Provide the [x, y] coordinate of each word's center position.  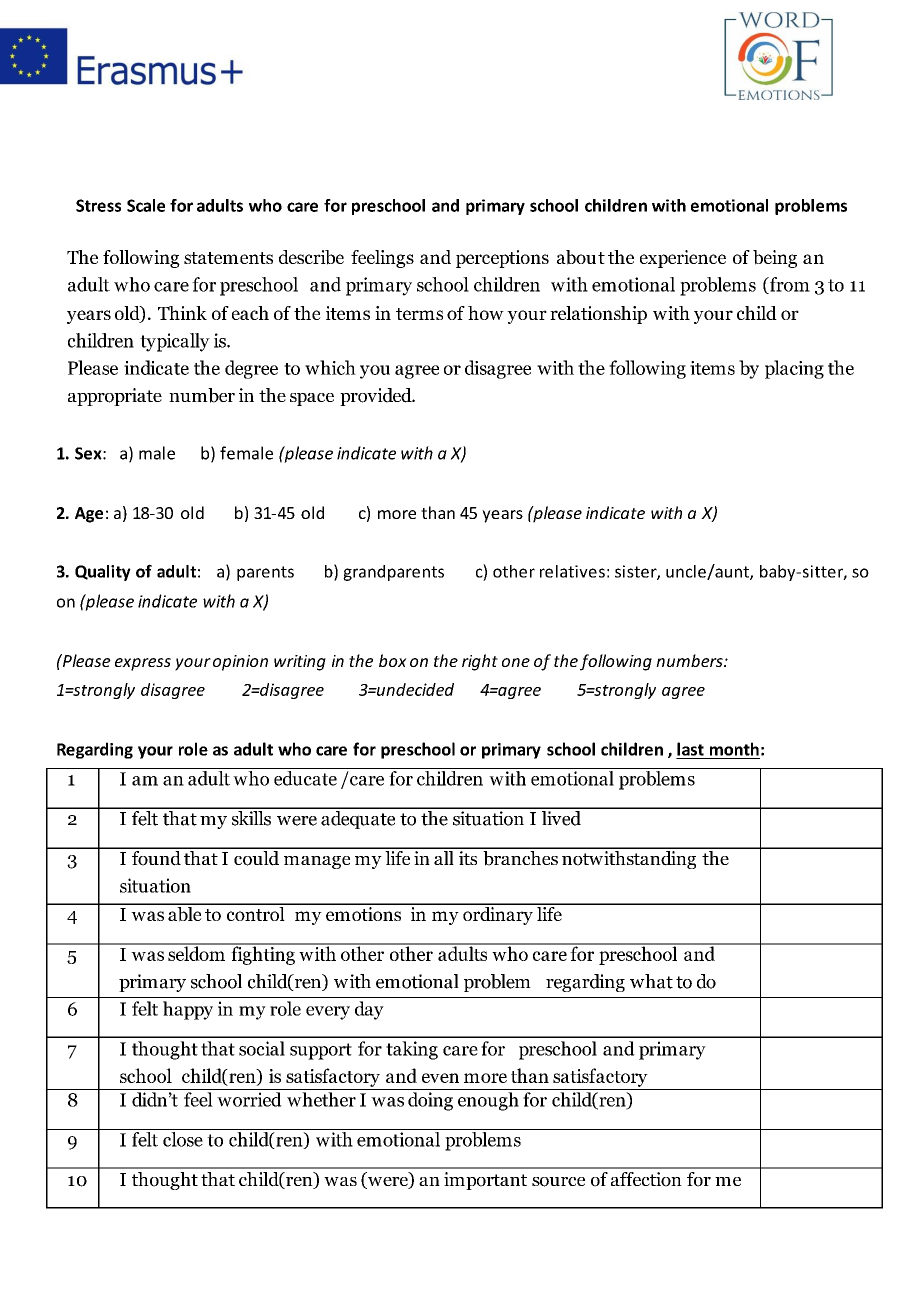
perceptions [502, 259]
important [485, 1181]
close [183, 1139]
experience [683, 259]
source [558, 1182]
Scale [146, 205]
